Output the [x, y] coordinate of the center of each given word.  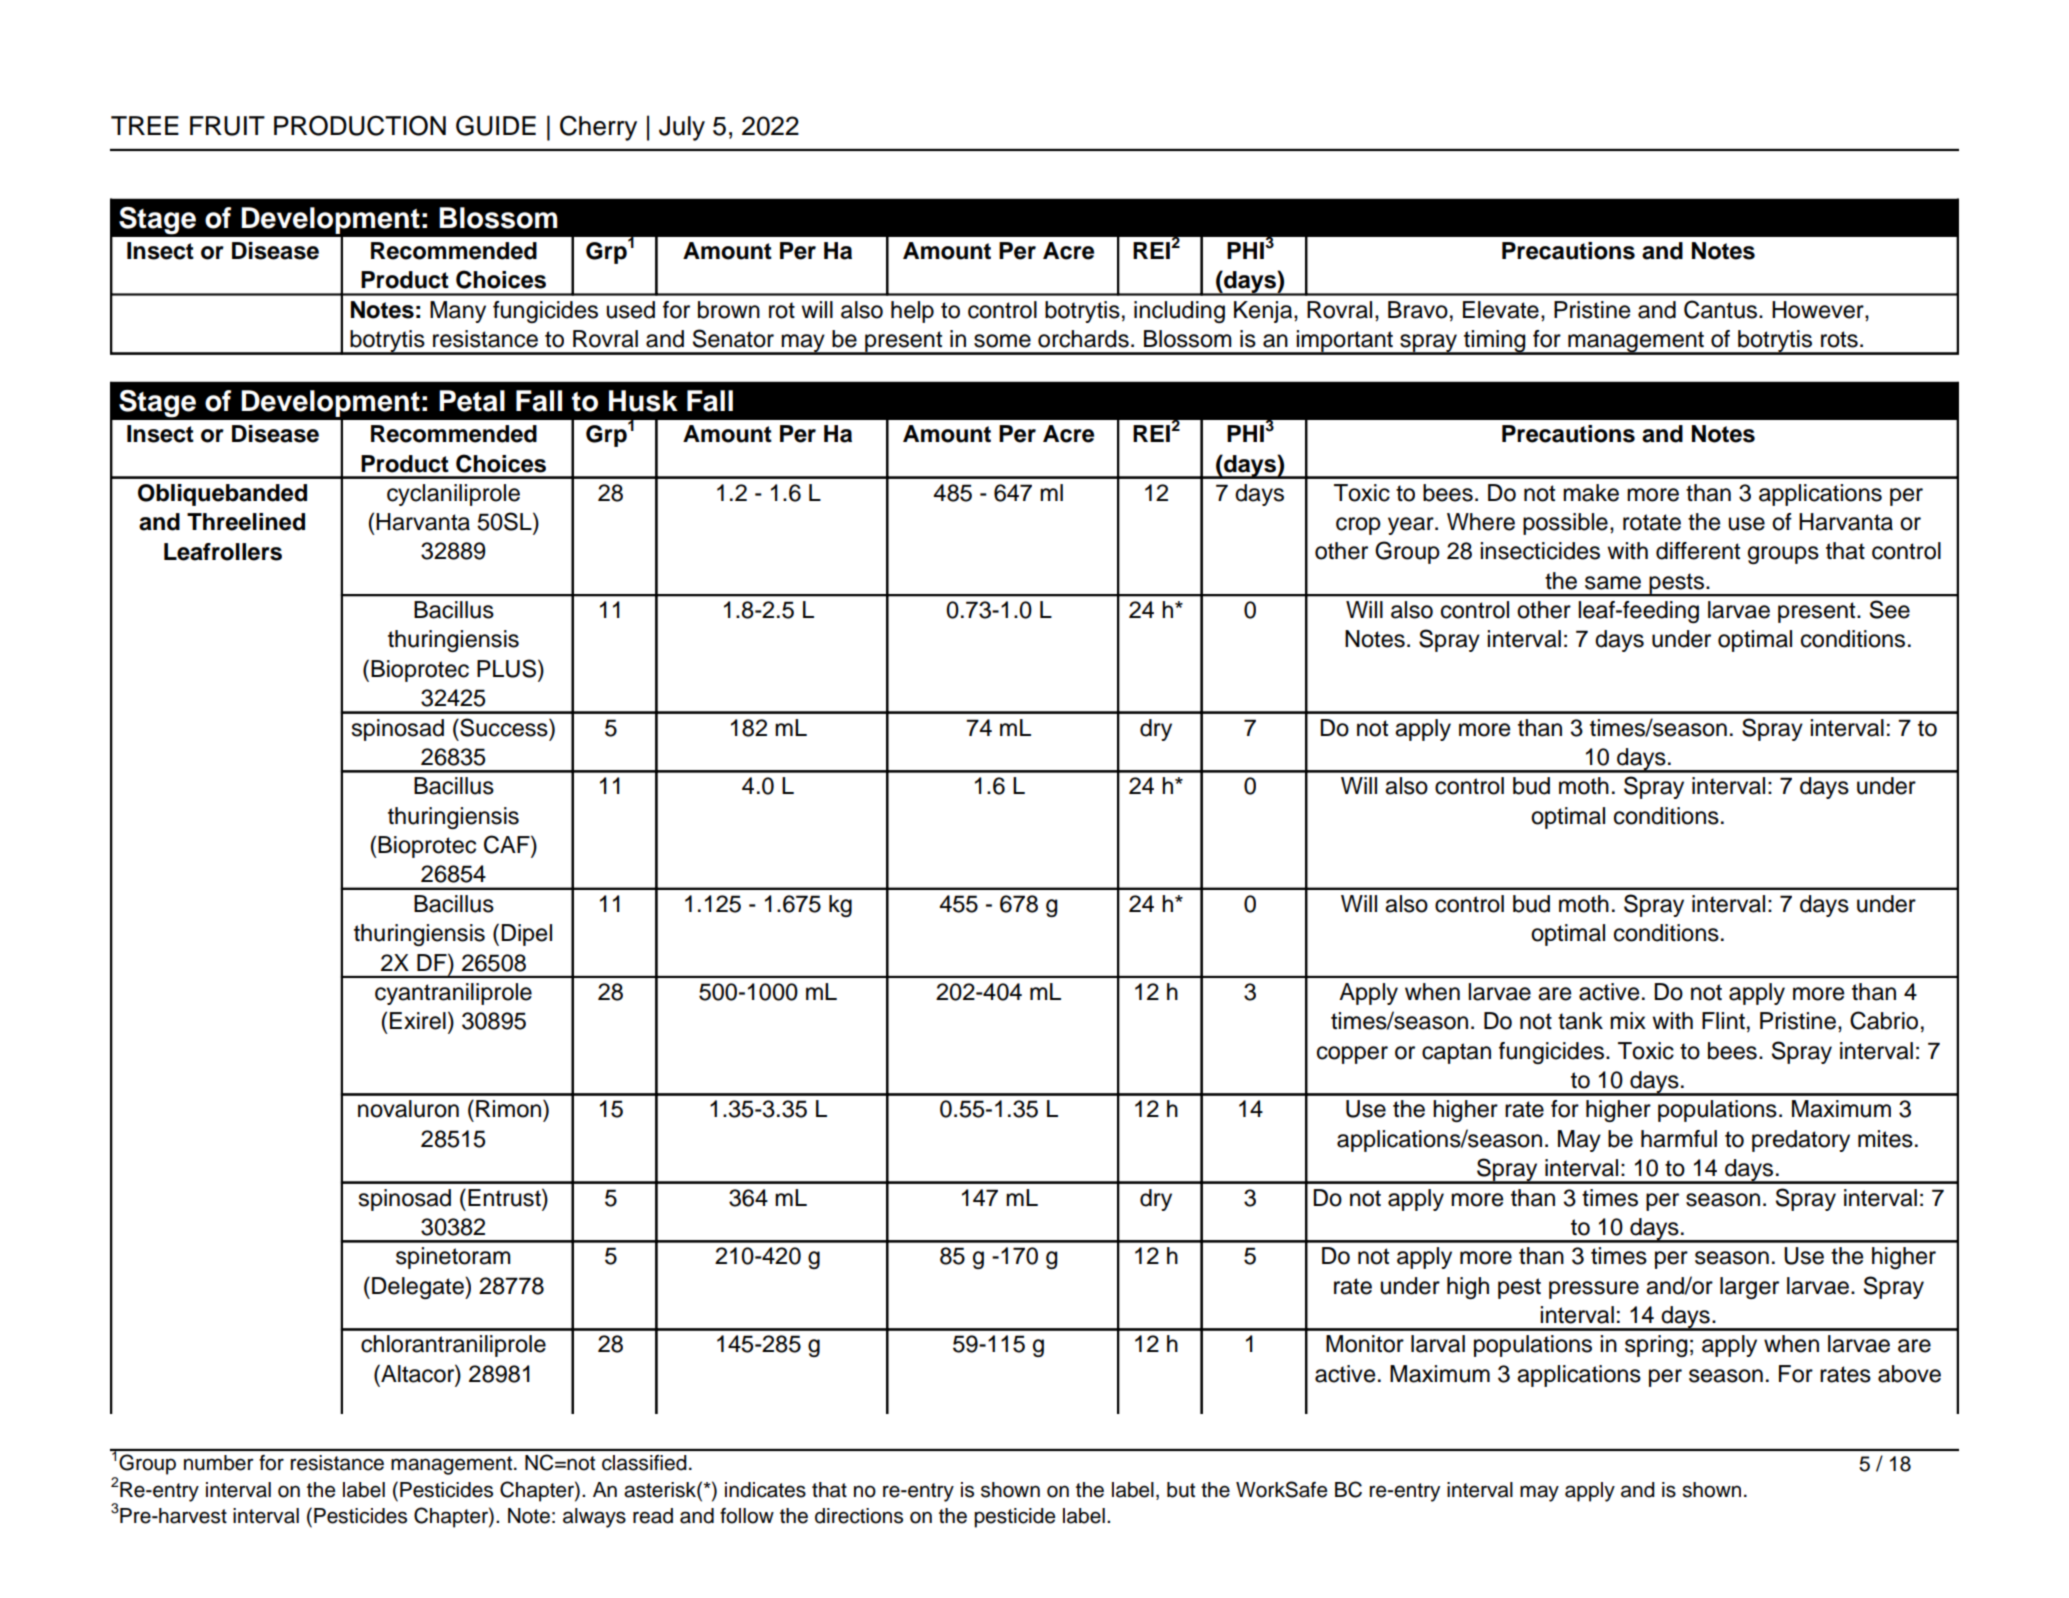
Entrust [505, 1197]
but [1181, 1490]
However [1819, 310]
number [219, 1463]
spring [1656, 1346]
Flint [1723, 1020]
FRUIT [227, 126]
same [1613, 583]
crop [1358, 526]
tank [1580, 1021]
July [682, 128]
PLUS [508, 668]
